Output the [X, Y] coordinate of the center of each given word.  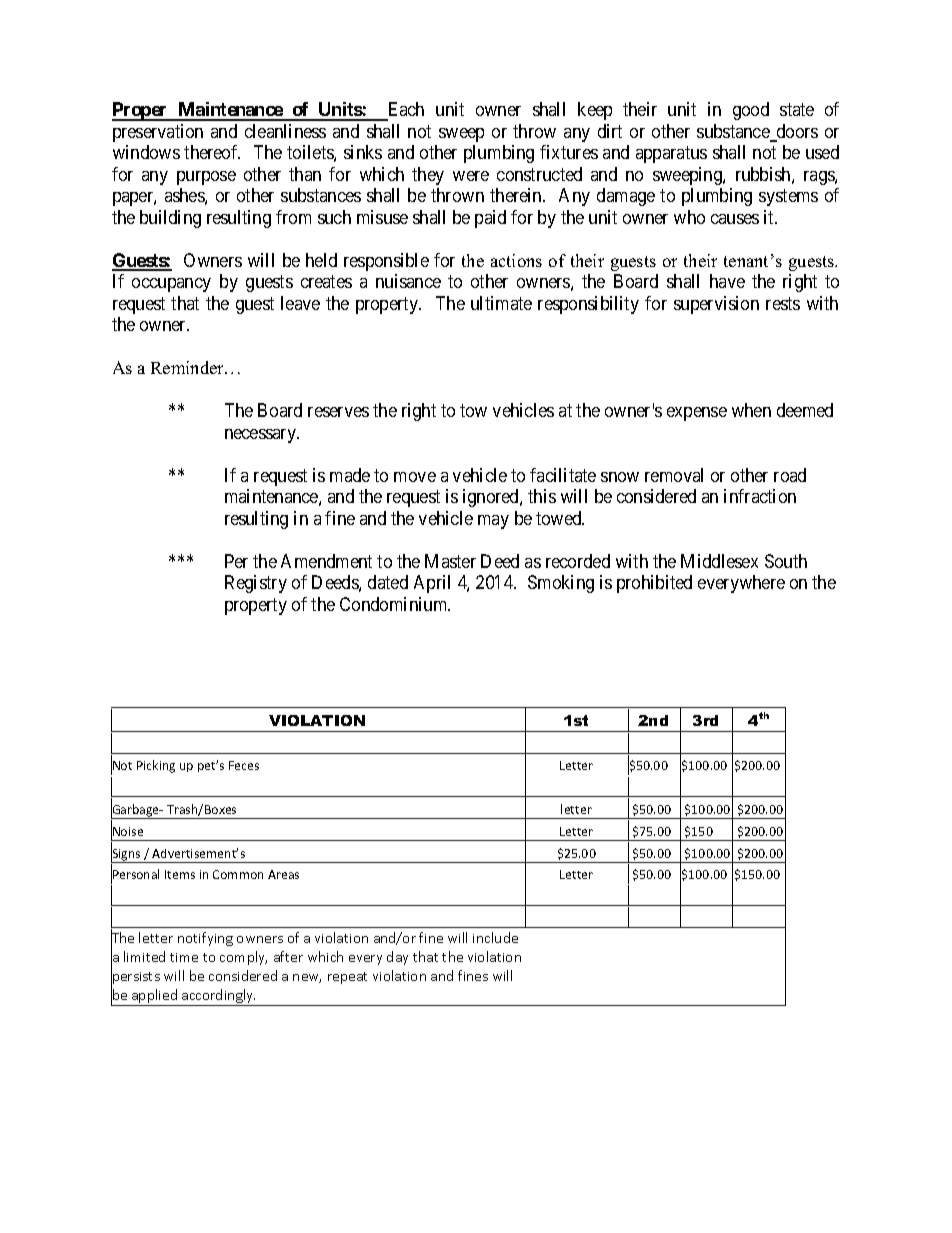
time [184, 957]
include [495, 937]
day [397, 958]
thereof [212, 152]
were [471, 176]
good [751, 111]
